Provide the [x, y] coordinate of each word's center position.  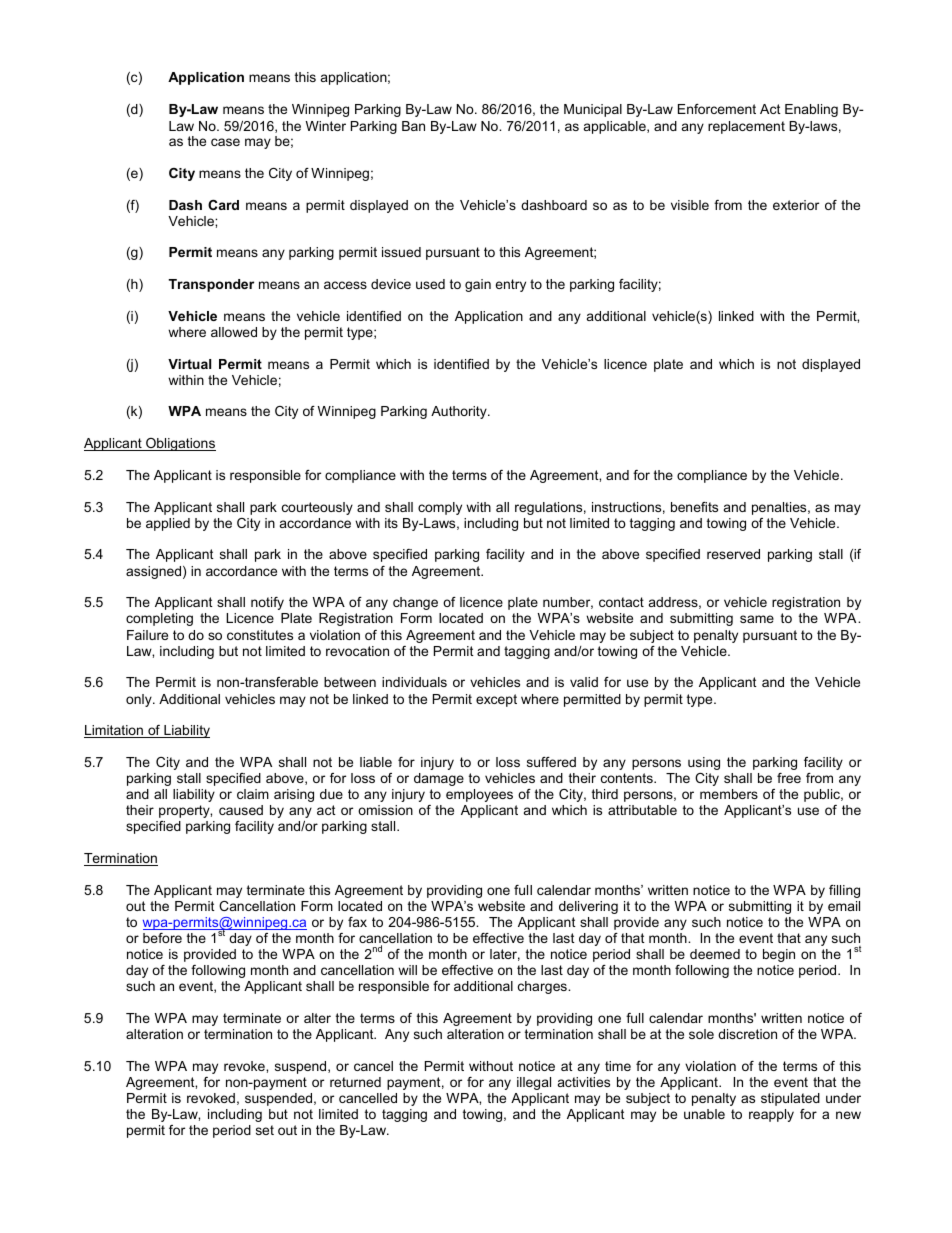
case [225, 142]
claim [253, 794]
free [789, 778]
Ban [413, 126]
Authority [460, 412]
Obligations [180, 444]
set [265, 1130]
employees [479, 795]
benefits [694, 507]
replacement [746, 127]
